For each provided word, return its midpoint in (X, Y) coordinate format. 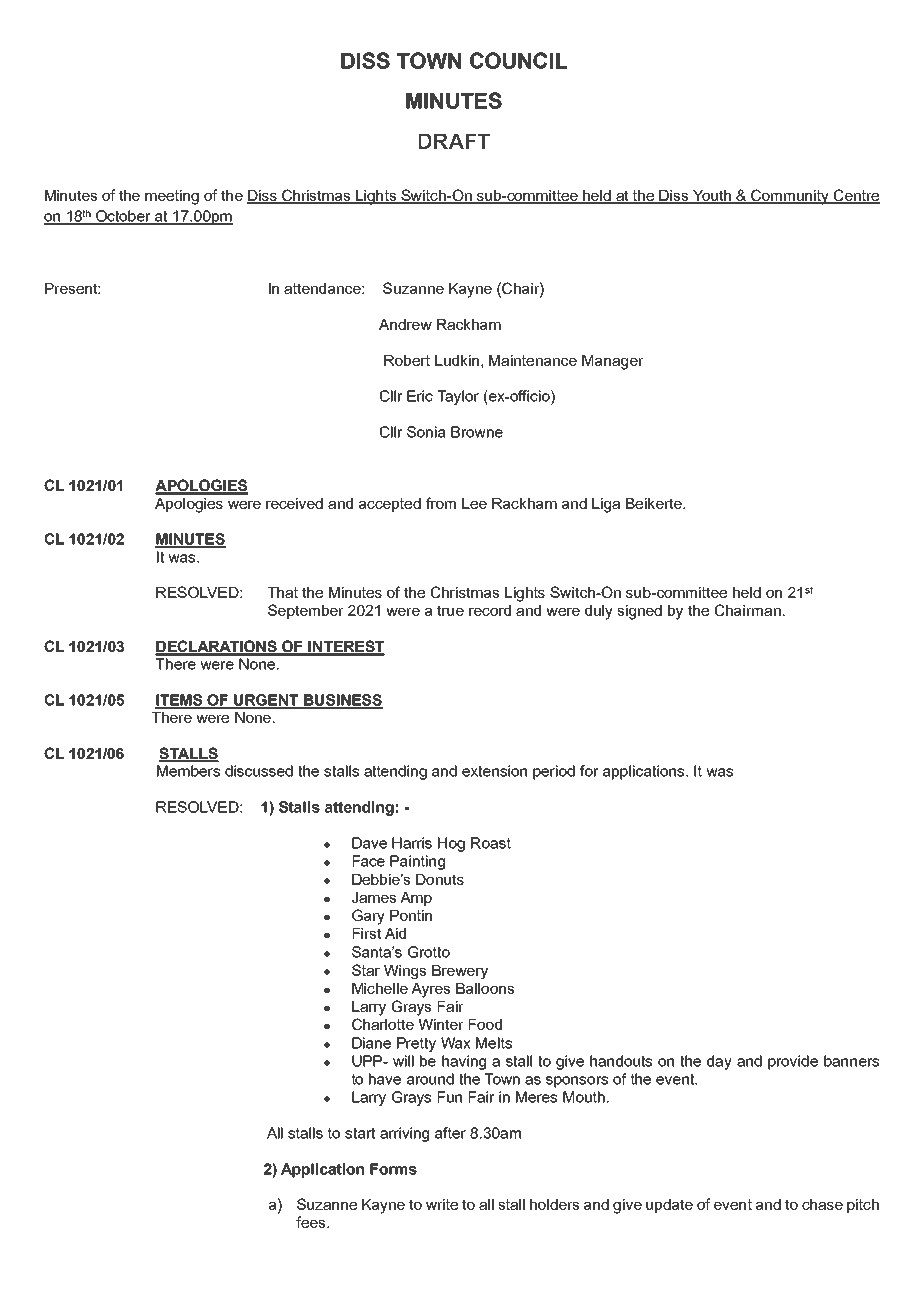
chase (822, 1204)
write (442, 1204)
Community (790, 197)
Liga (606, 505)
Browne (477, 432)
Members (188, 771)
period (554, 772)
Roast (491, 843)
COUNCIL (518, 60)
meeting (172, 197)
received (294, 503)
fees (312, 1222)
